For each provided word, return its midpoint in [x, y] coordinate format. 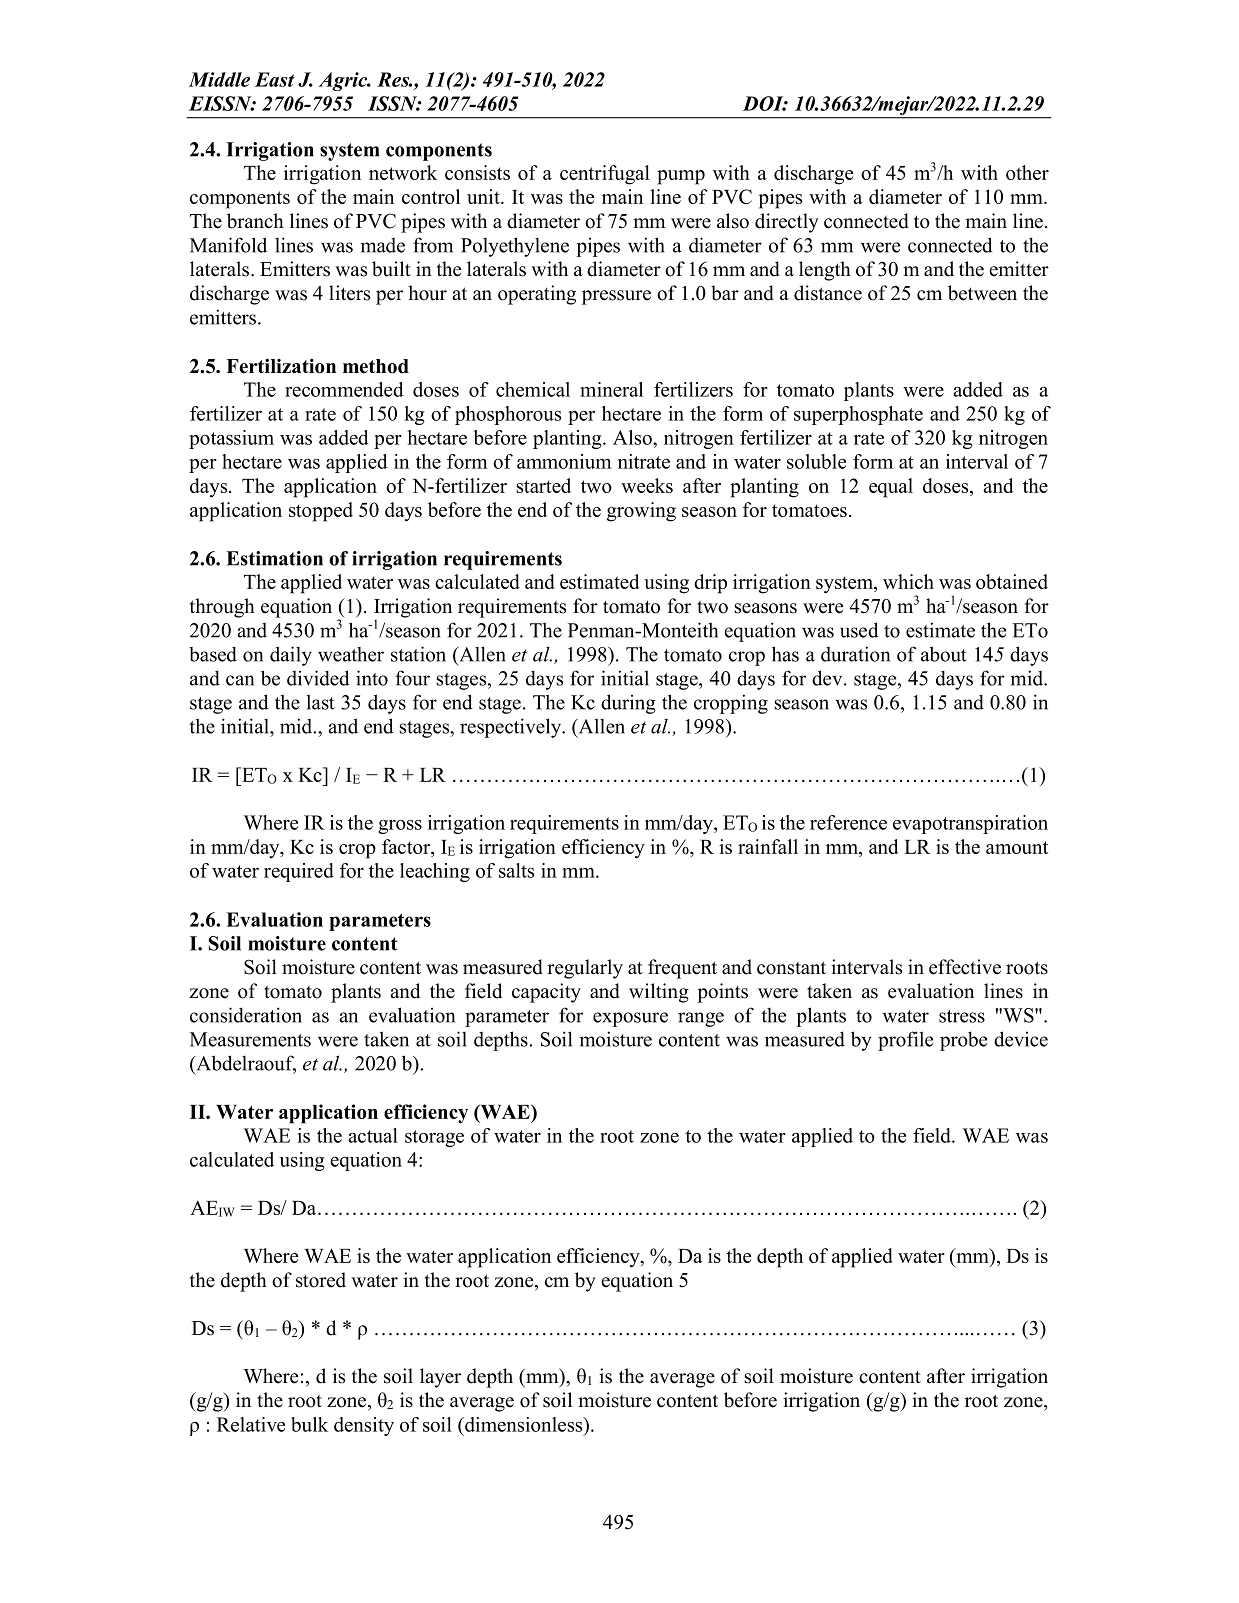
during [628, 704]
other [1027, 172]
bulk [309, 1424]
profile [905, 1041]
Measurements [250, 1039]
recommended [344, 389]
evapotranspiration [970, 824]
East [274, 79]
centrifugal [605, 175]
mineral [611, 389]
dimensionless [524, 1424]
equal [891, 488]
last [321, 702]
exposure [630, 1019]
